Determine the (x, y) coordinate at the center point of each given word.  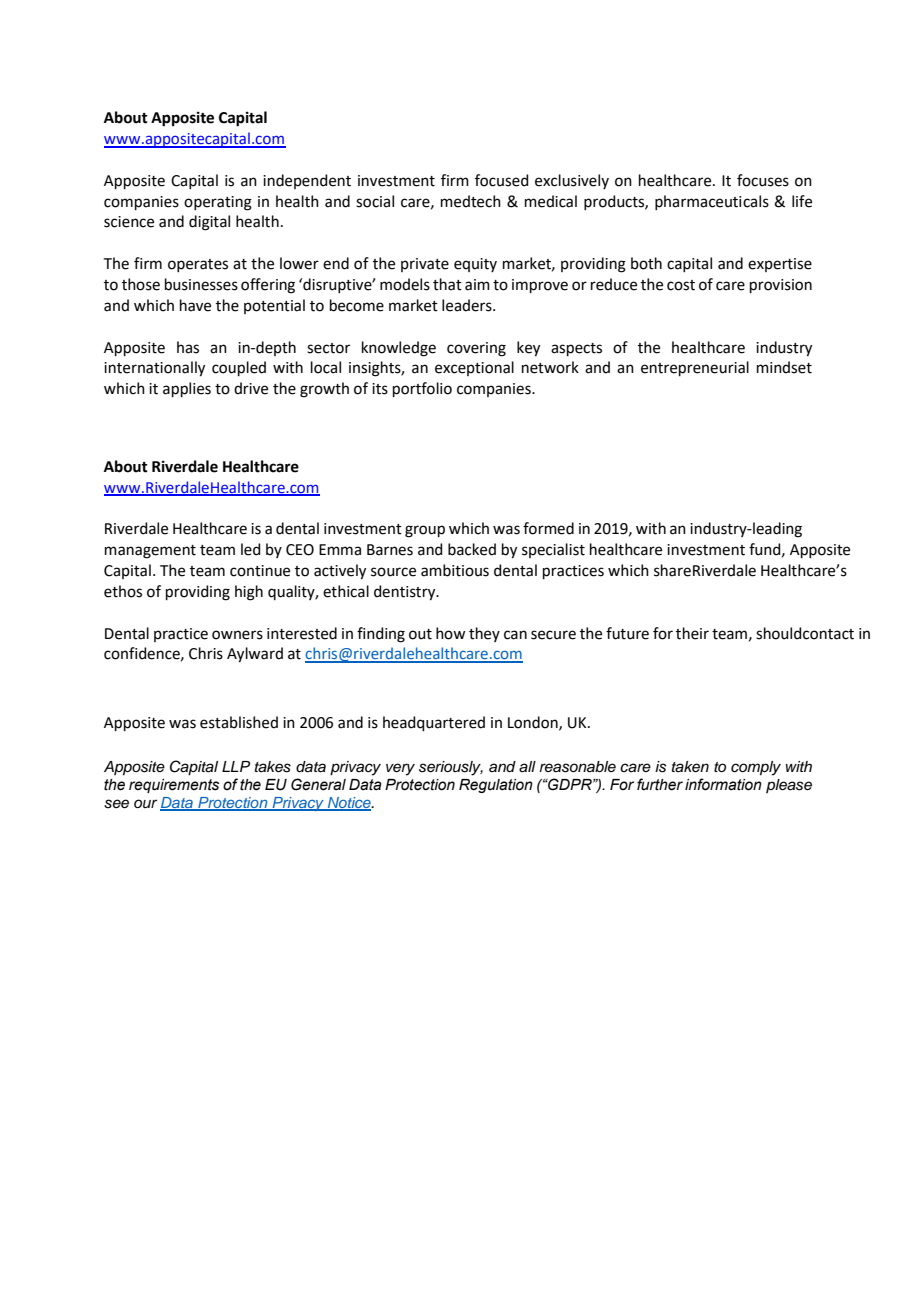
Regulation (496, 786)
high (249, 593)
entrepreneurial (695, 368)
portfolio (422, 389)
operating (218, 203)
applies (187, 389)
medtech (471, 201)
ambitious (455, 570)
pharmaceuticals (712, 202)
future (627, 633)
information (723, 784)
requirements (174, 786)
